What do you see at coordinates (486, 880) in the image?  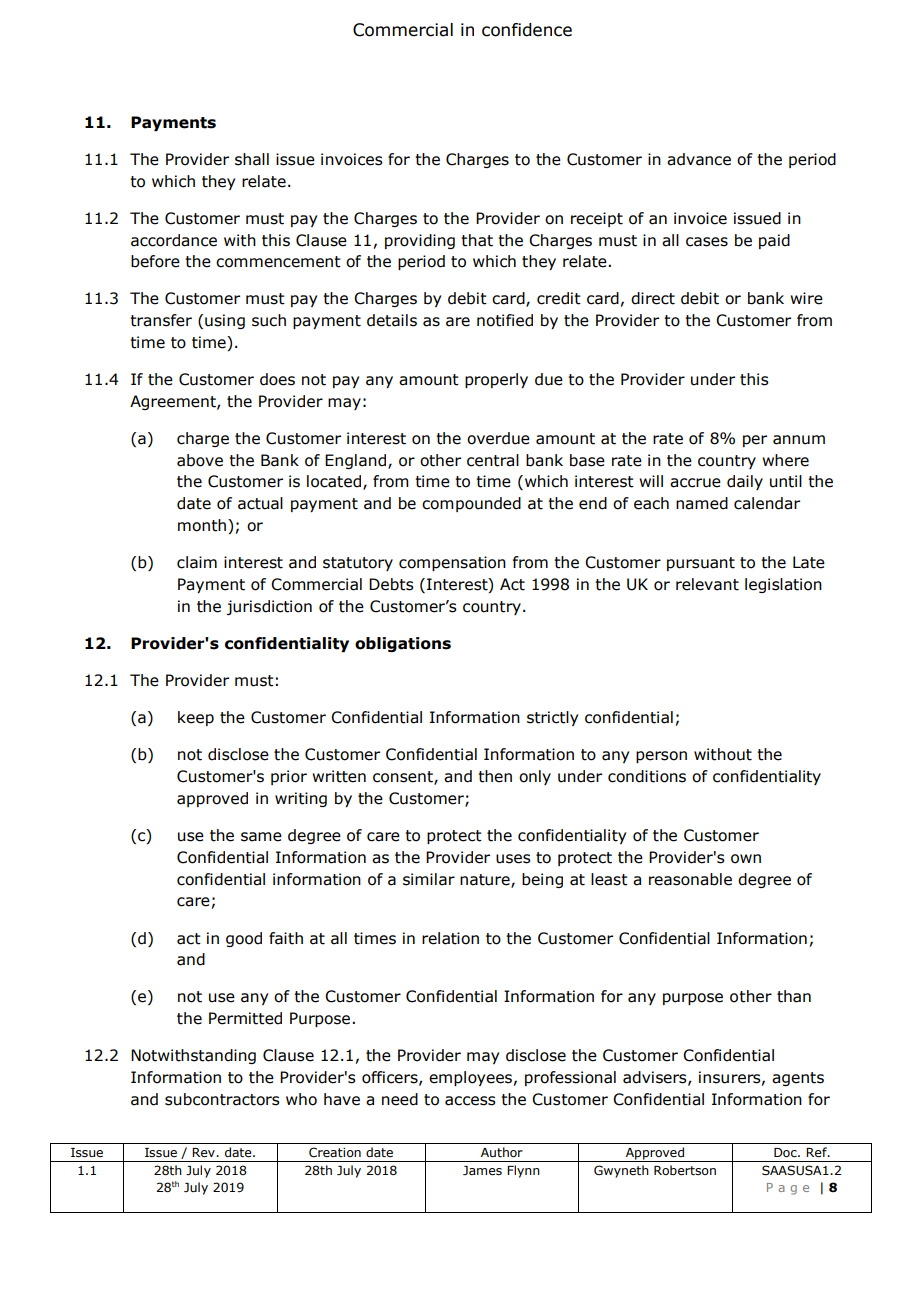 I see `nature` at bounding box center [486, 880].
